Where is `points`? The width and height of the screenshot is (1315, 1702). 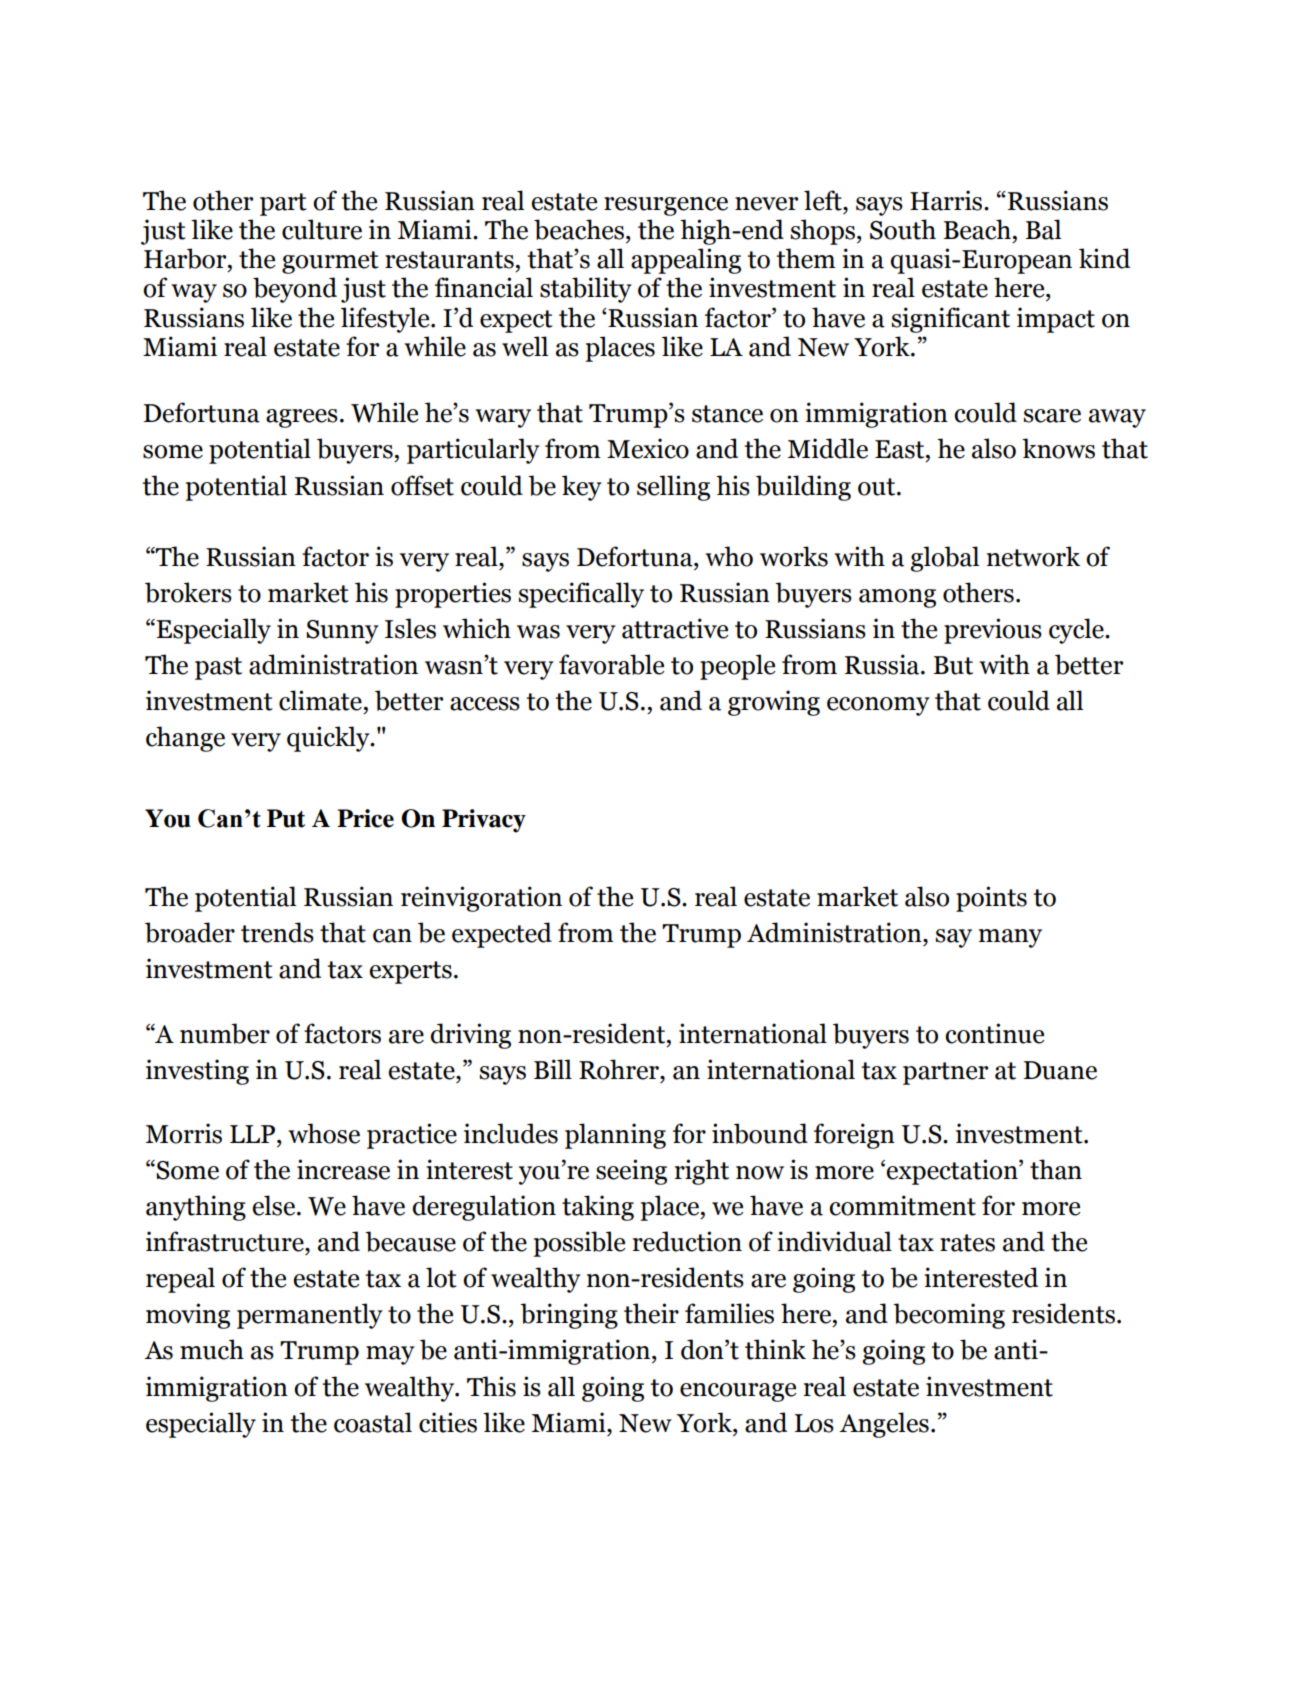
points is located at coordinates (991, 899).
